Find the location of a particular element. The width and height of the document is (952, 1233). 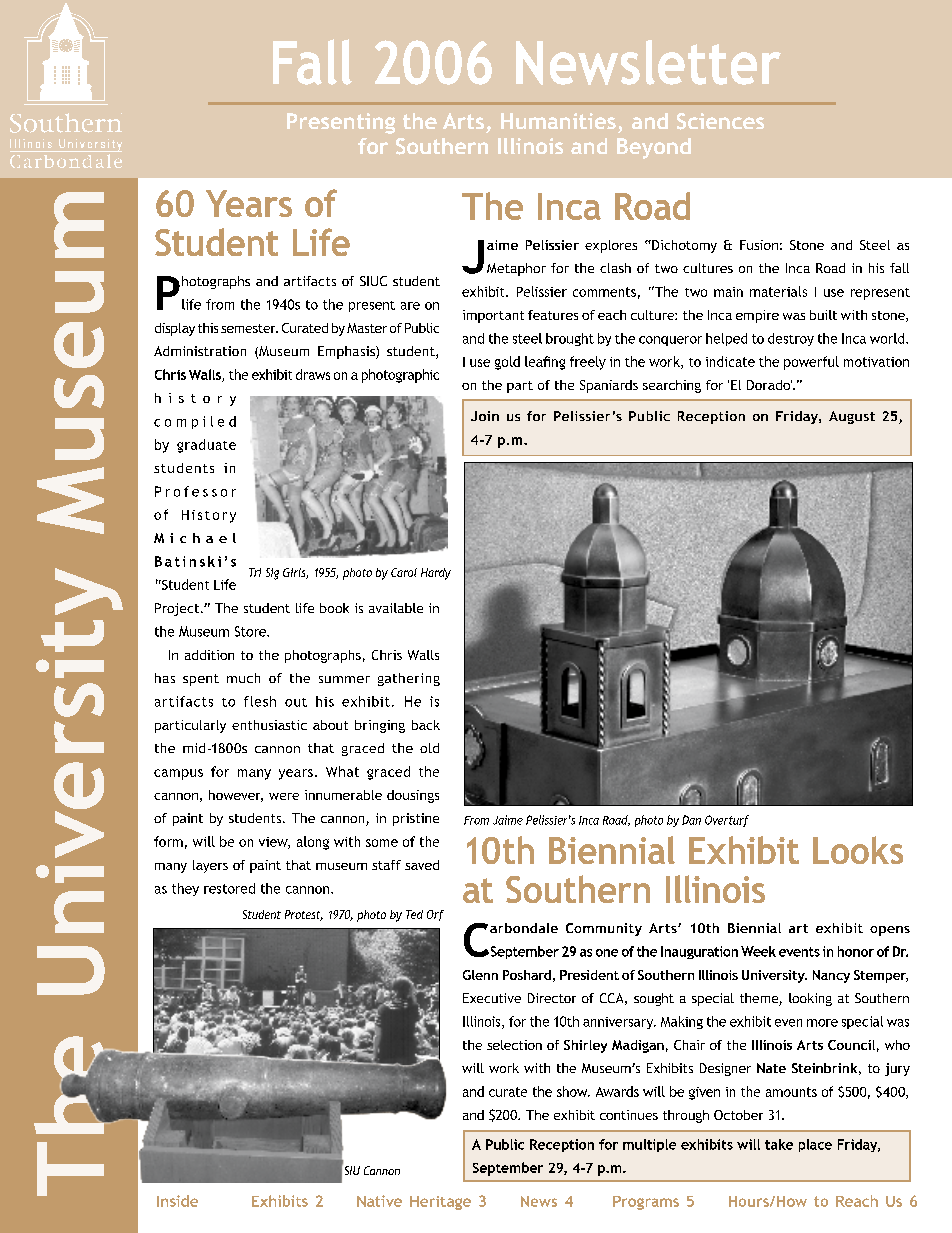

Heritage is located at coordinates (440, 1203).
